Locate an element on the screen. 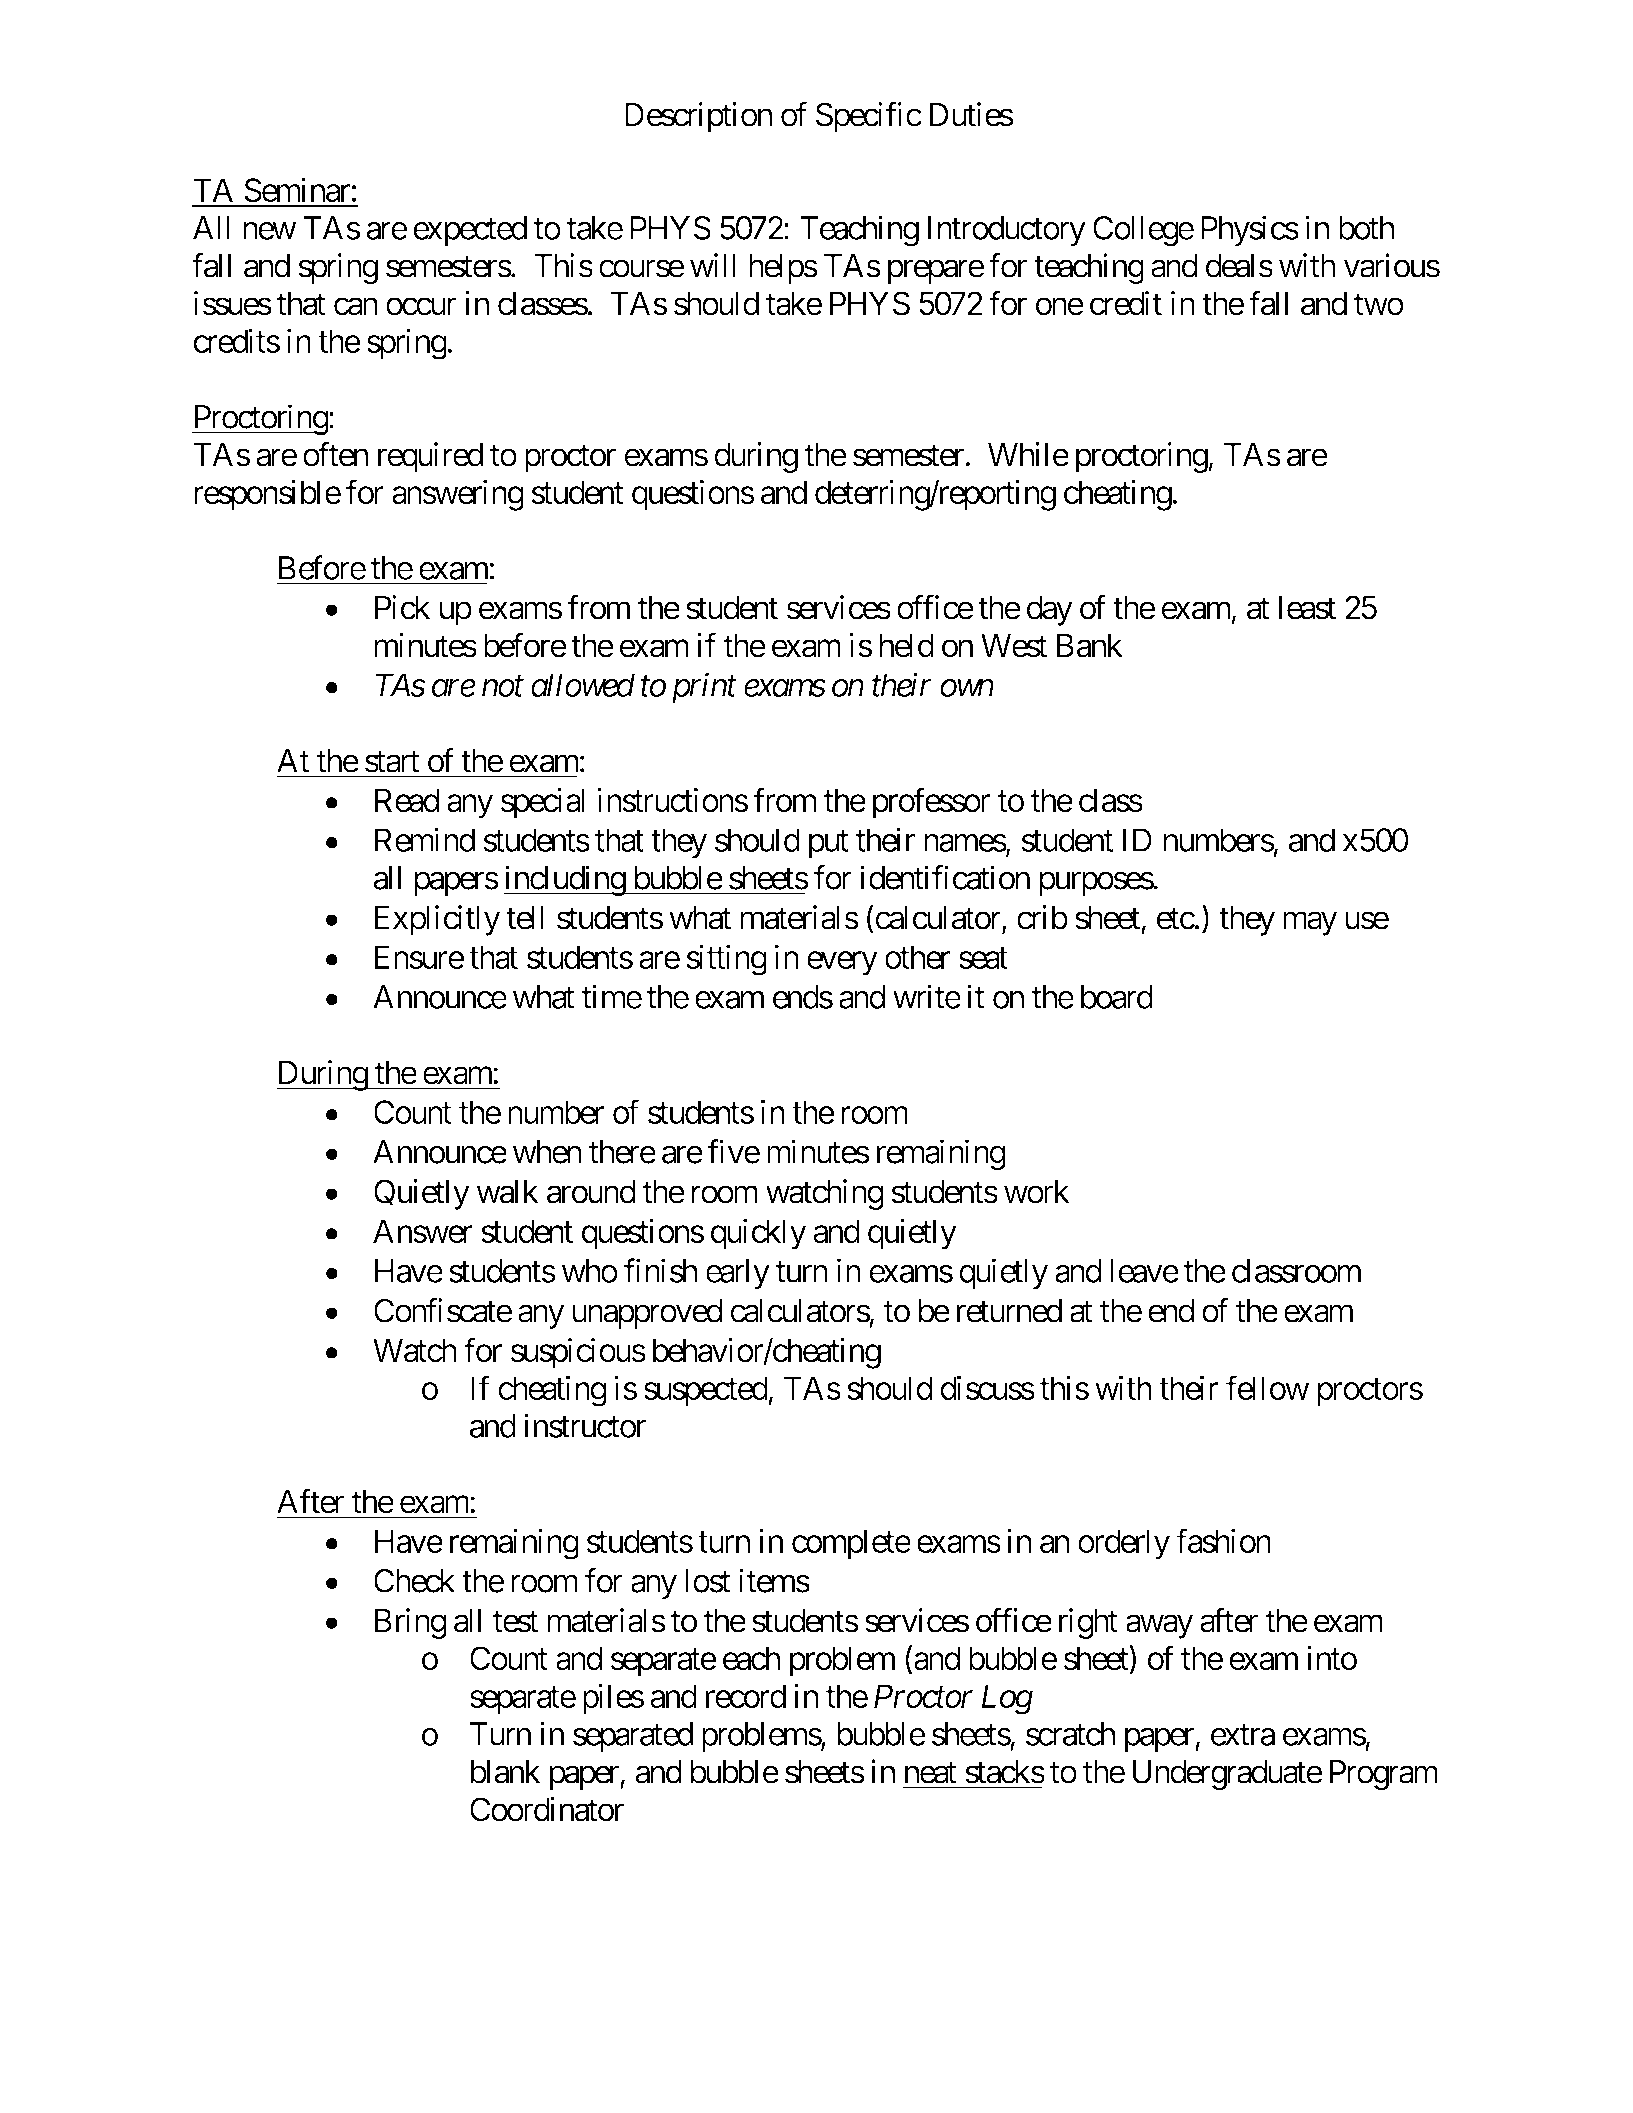 The height and width of the screenshot is (2113, 1633). fellow is located at coordinates (1267, 1387).
